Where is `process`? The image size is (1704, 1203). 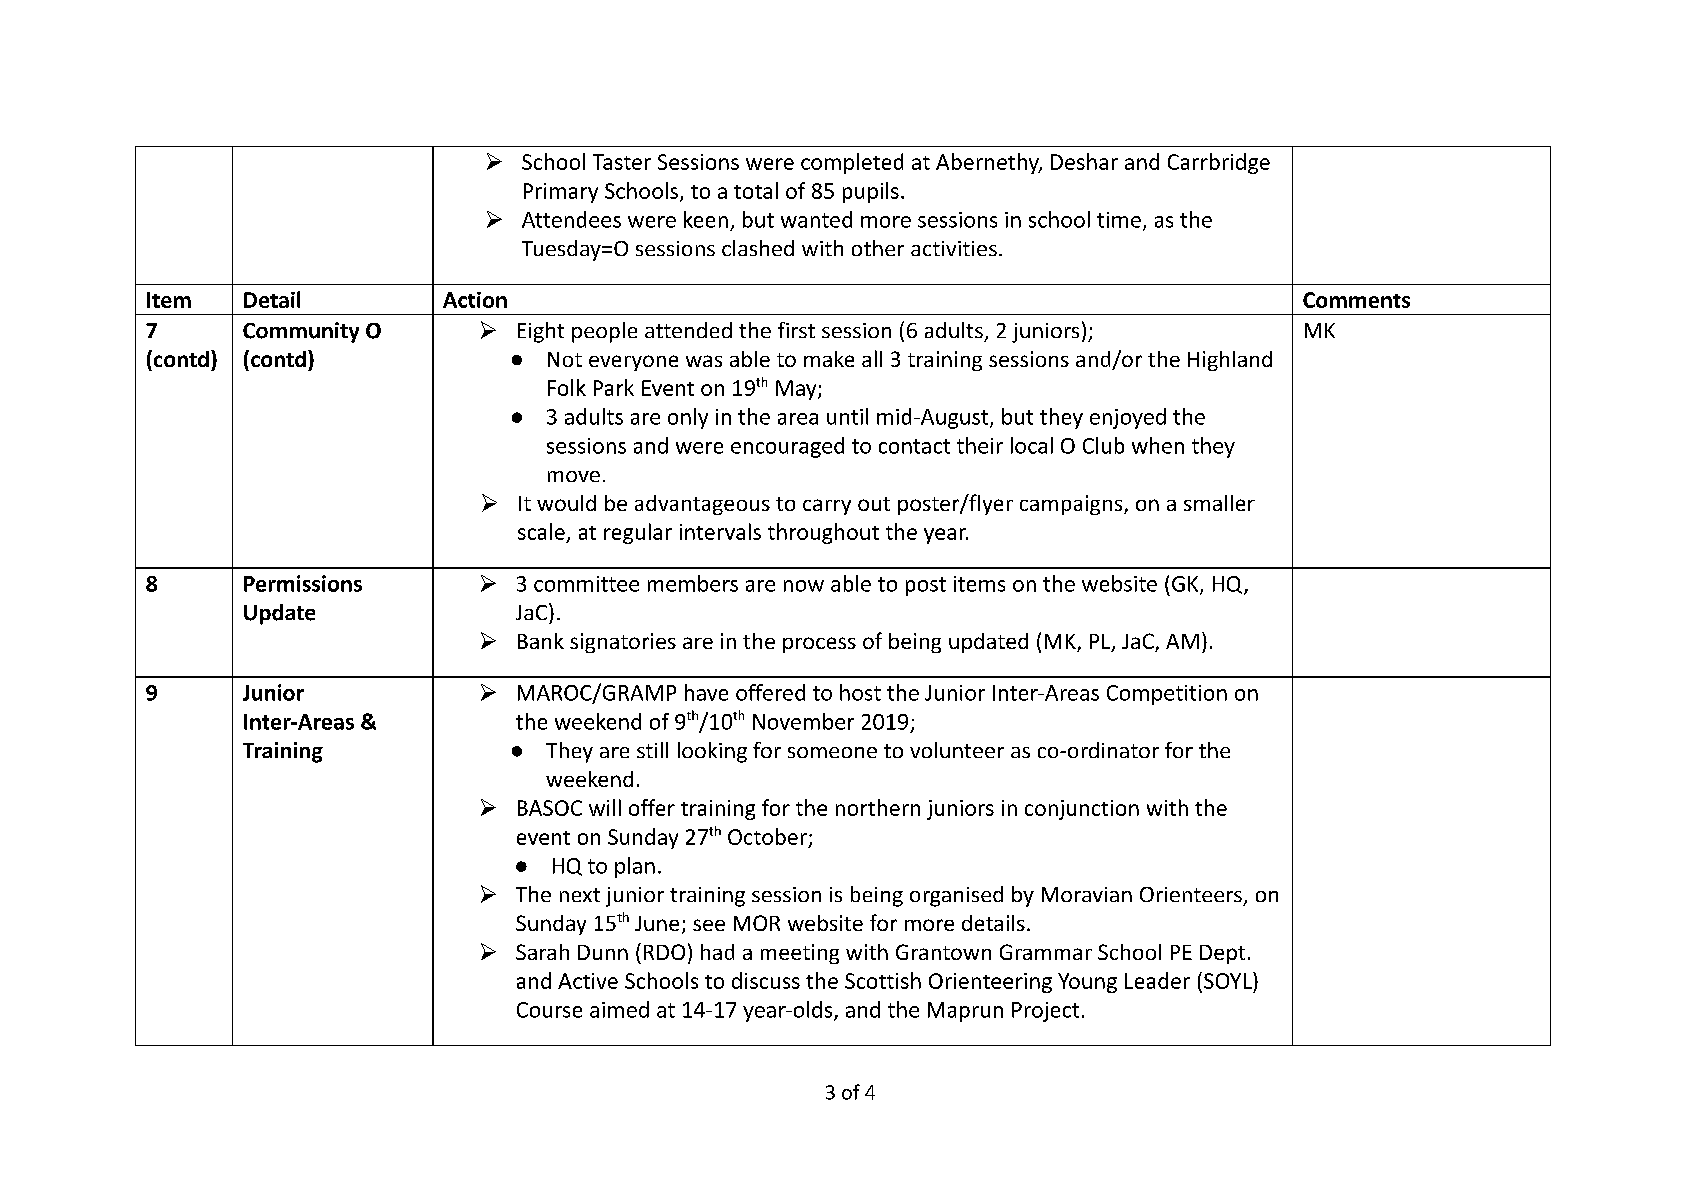
process is located at coordinates (819, 645).
